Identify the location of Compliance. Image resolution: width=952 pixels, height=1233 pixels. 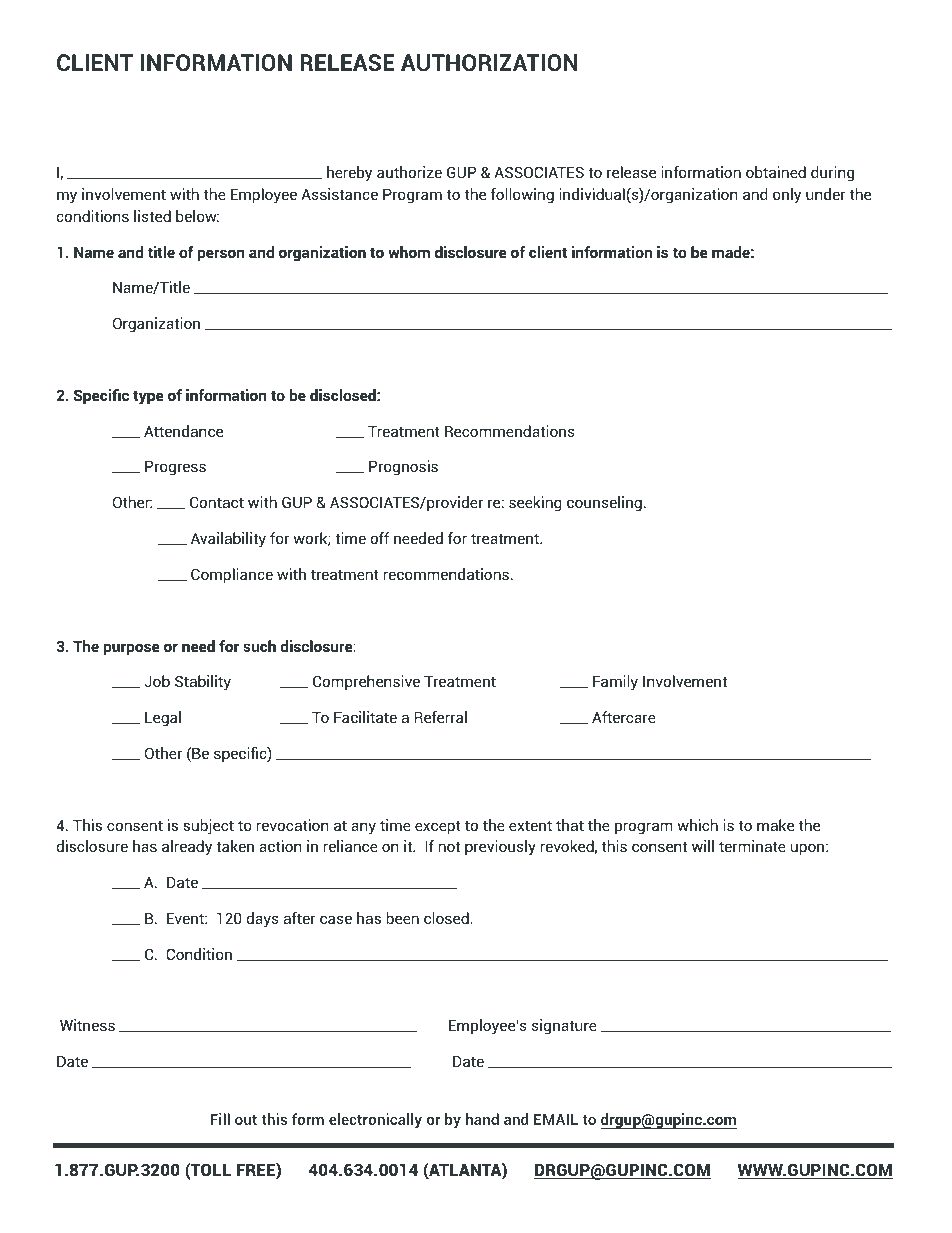
(232, 575).
